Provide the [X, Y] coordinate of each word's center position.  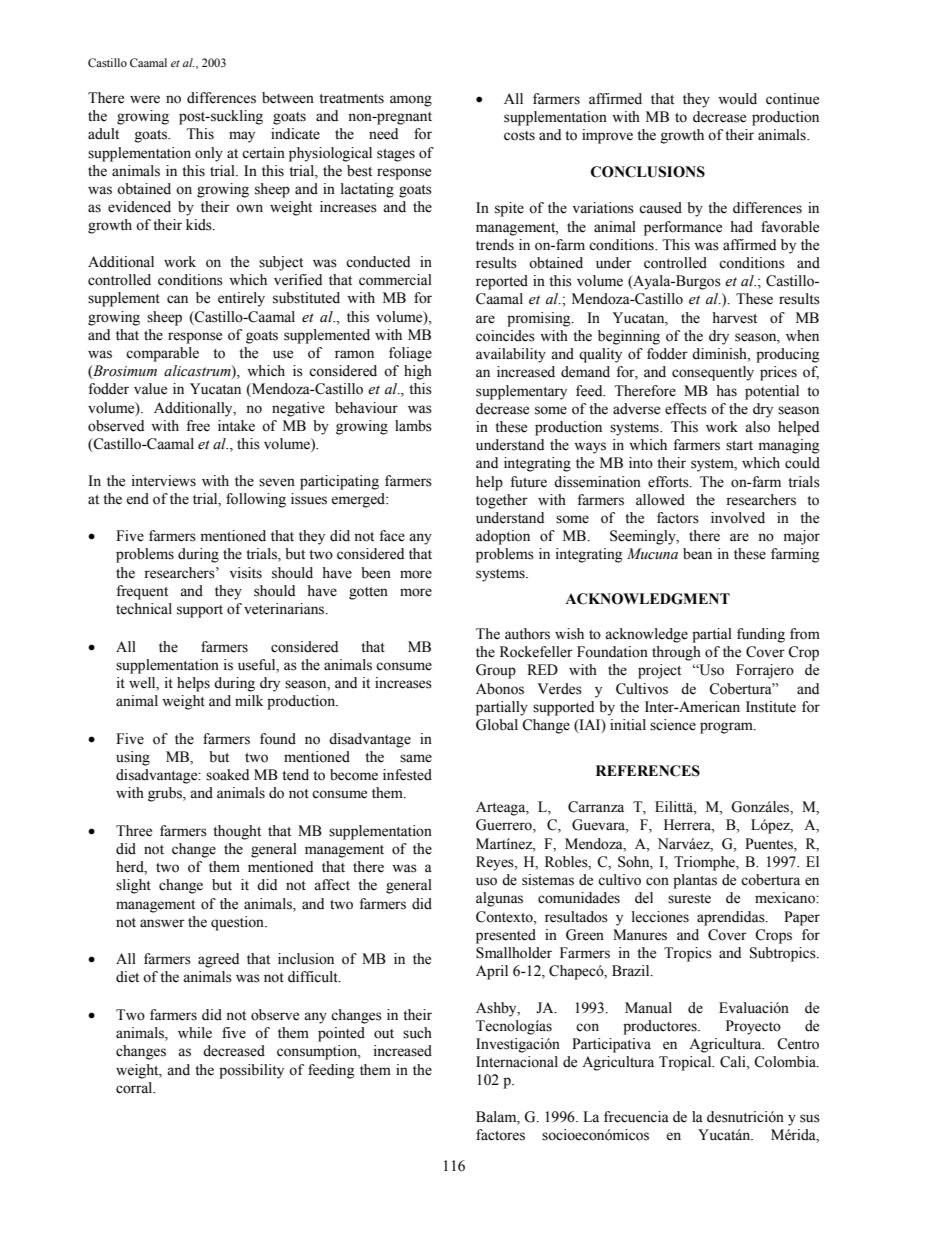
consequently [713, 373]
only [209, 154]
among [411, 101]
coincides [505, 336]
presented [506, 936]
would [737, 99]
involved [738, 518]
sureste [689, 899]
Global [497, 725]
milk [249, 700]
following [256, 500]
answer [162, 923]
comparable [162, 354]
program [727, 728]
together [502, 501]
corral [135, 1088]
